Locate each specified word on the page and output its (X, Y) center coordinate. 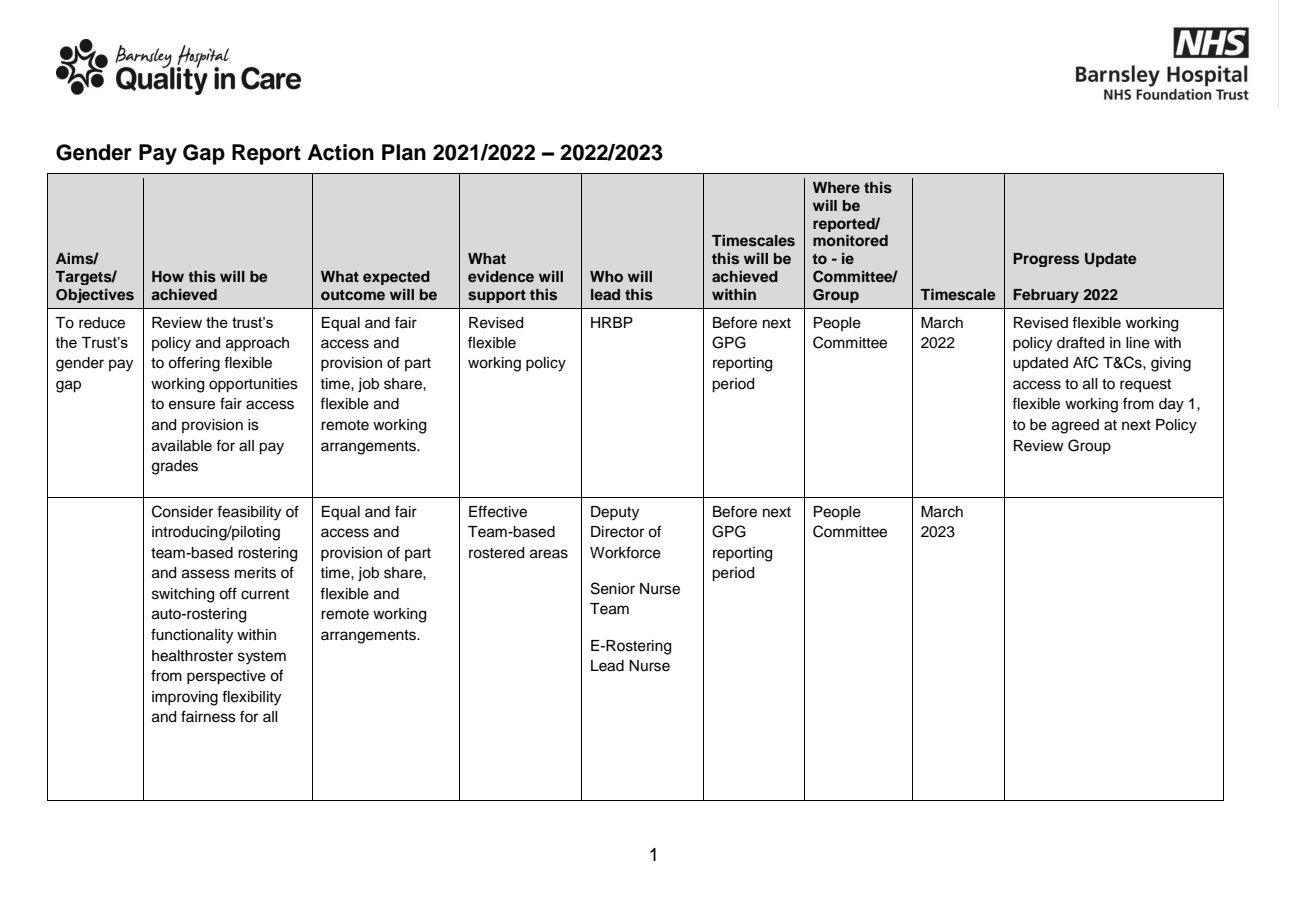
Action (341, 152)
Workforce (625, 552)
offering (194, 364)
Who (606, 276)
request (1145, 386)
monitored (850, 240)
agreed (1075, 426)
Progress (1046, 260)
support (497, 296)
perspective (226, 677)
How (168, 276)
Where (836, 187)
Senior (613, 588)
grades (175, 467)
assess (206, 574)
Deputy (615, 513)
